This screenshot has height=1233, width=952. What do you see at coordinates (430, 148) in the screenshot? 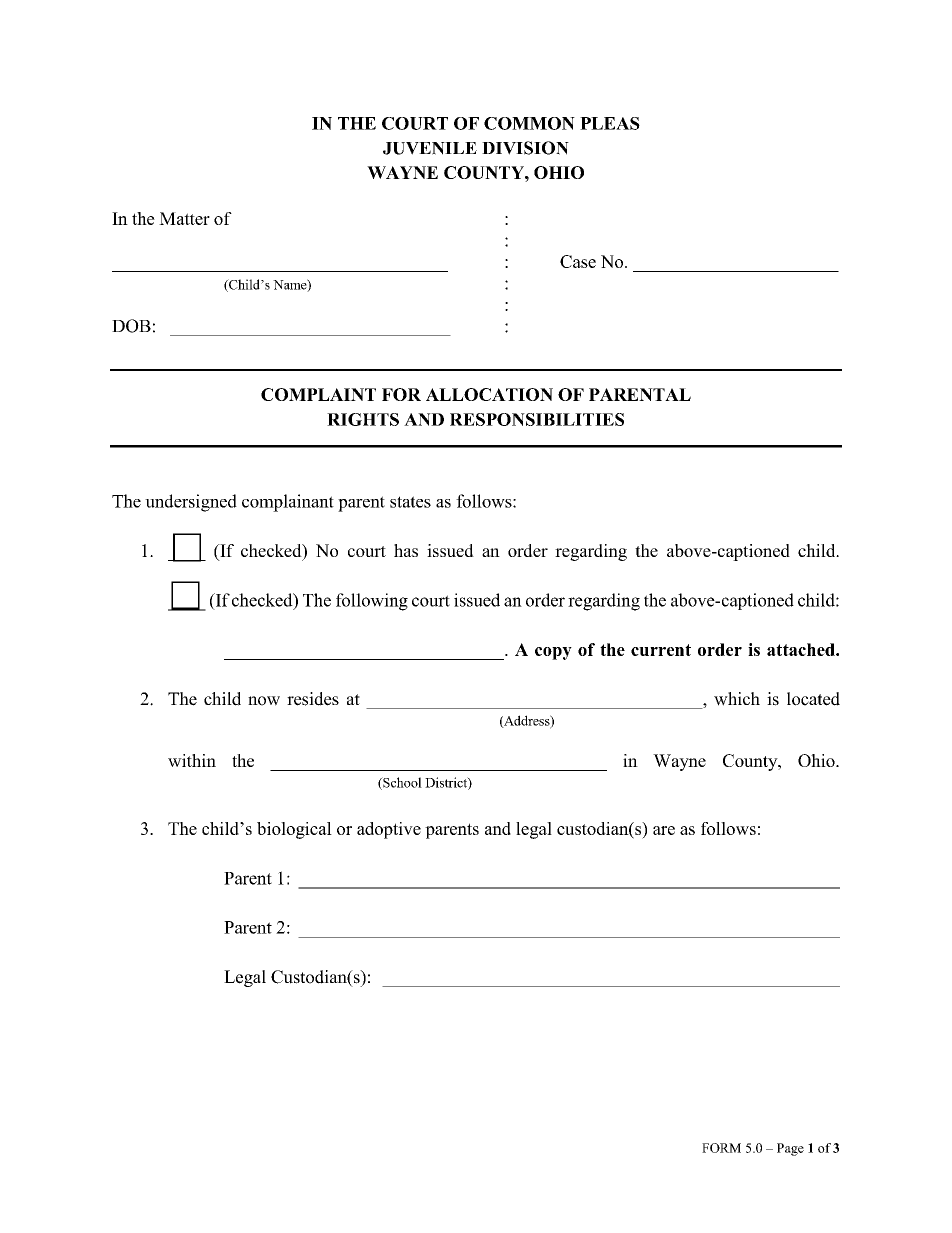
I see `JUVENILE` at bounding box center [430, 148].
